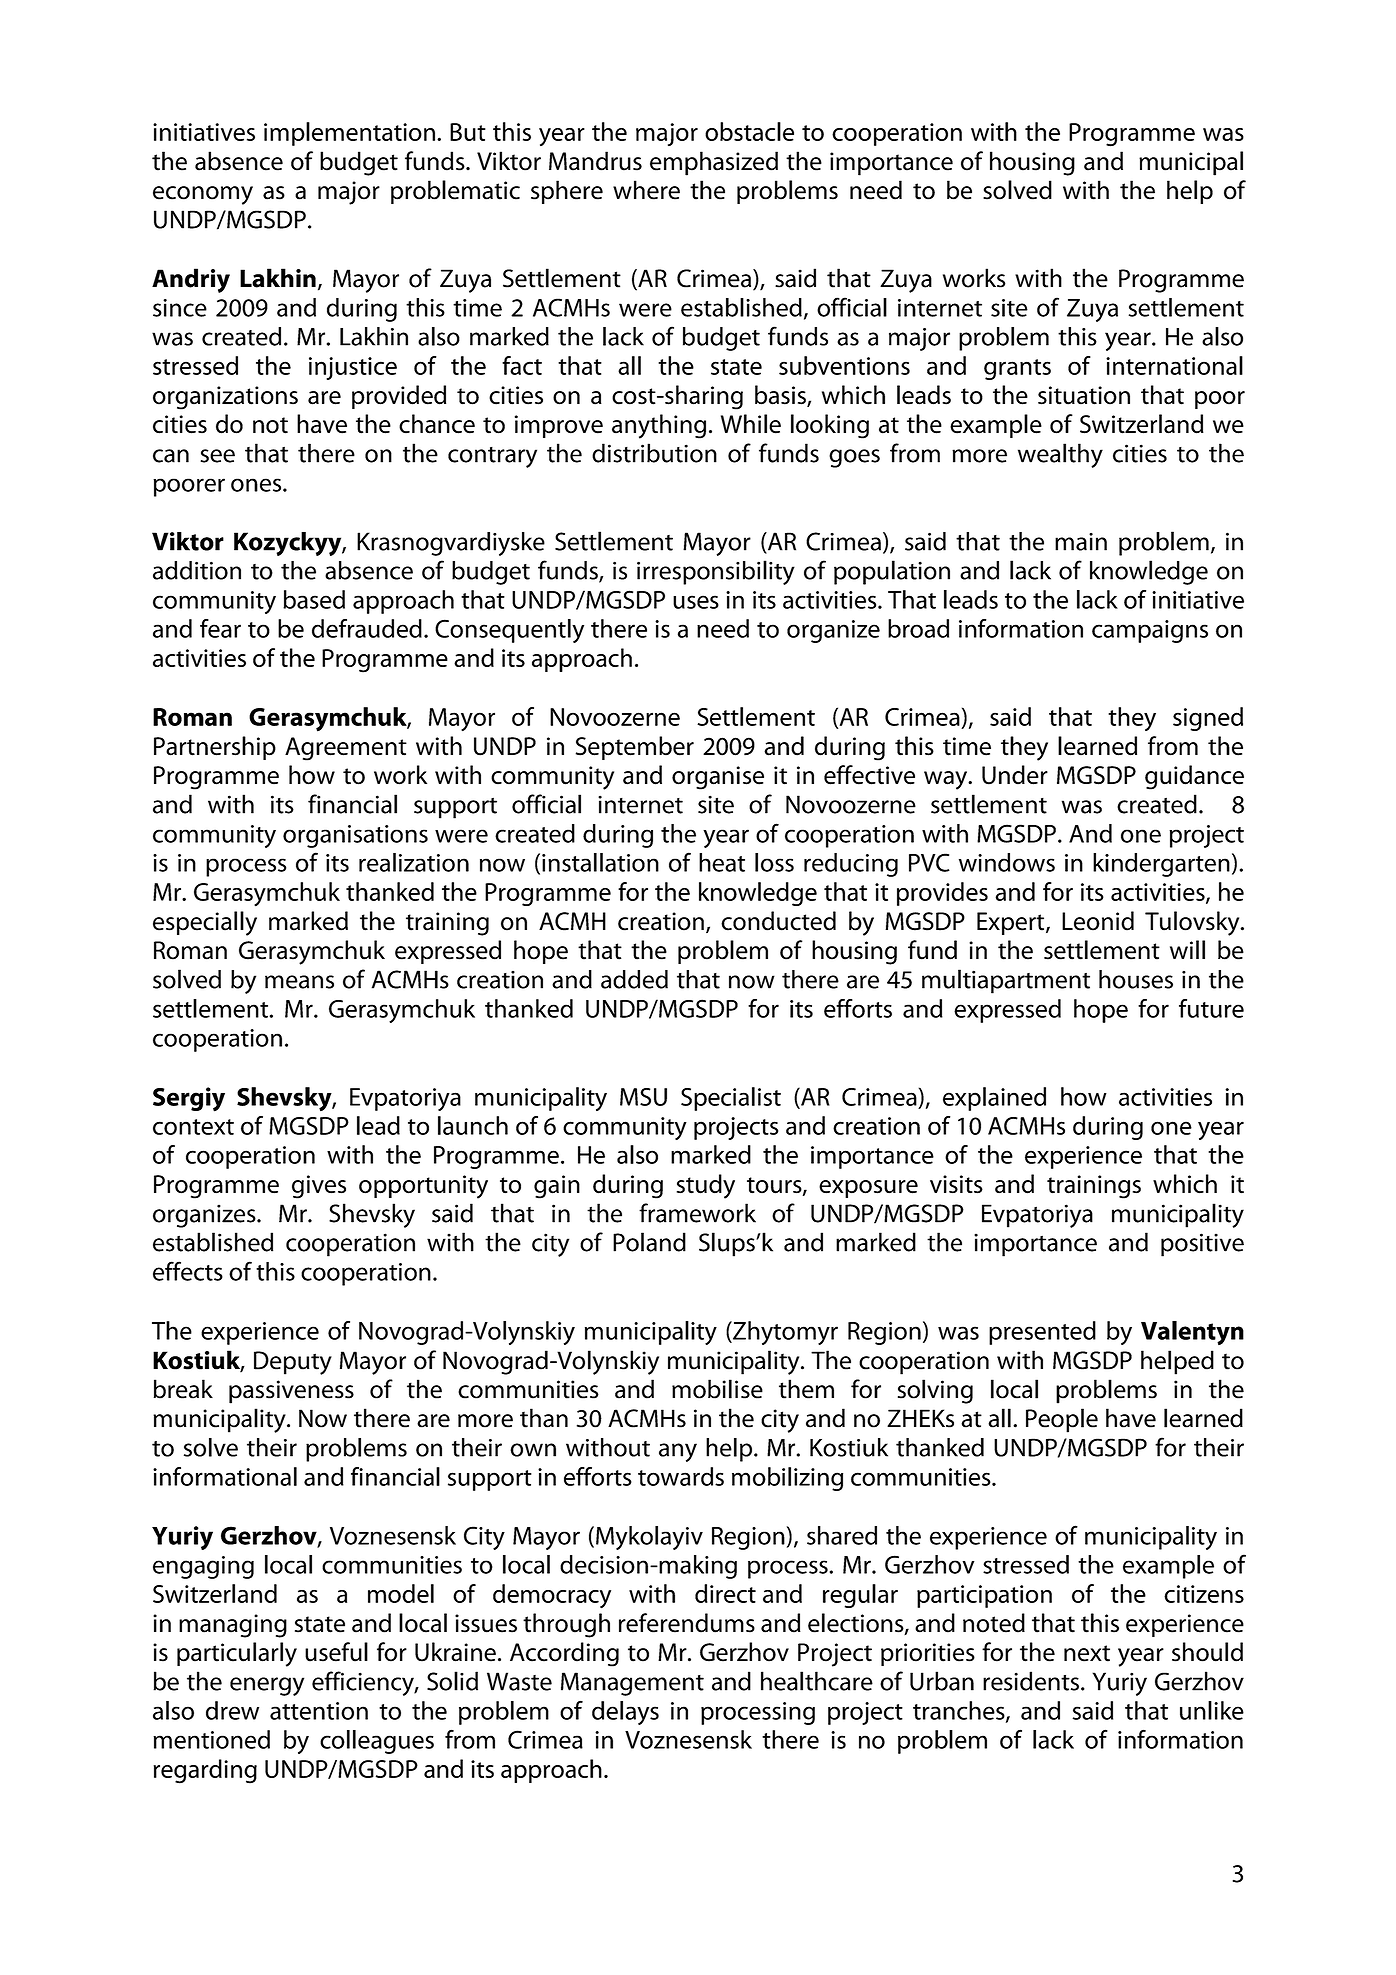  What do you see at coordinates (1081, 542) in the screenshot?
I see `main` at bounding box center [1081, 542].
